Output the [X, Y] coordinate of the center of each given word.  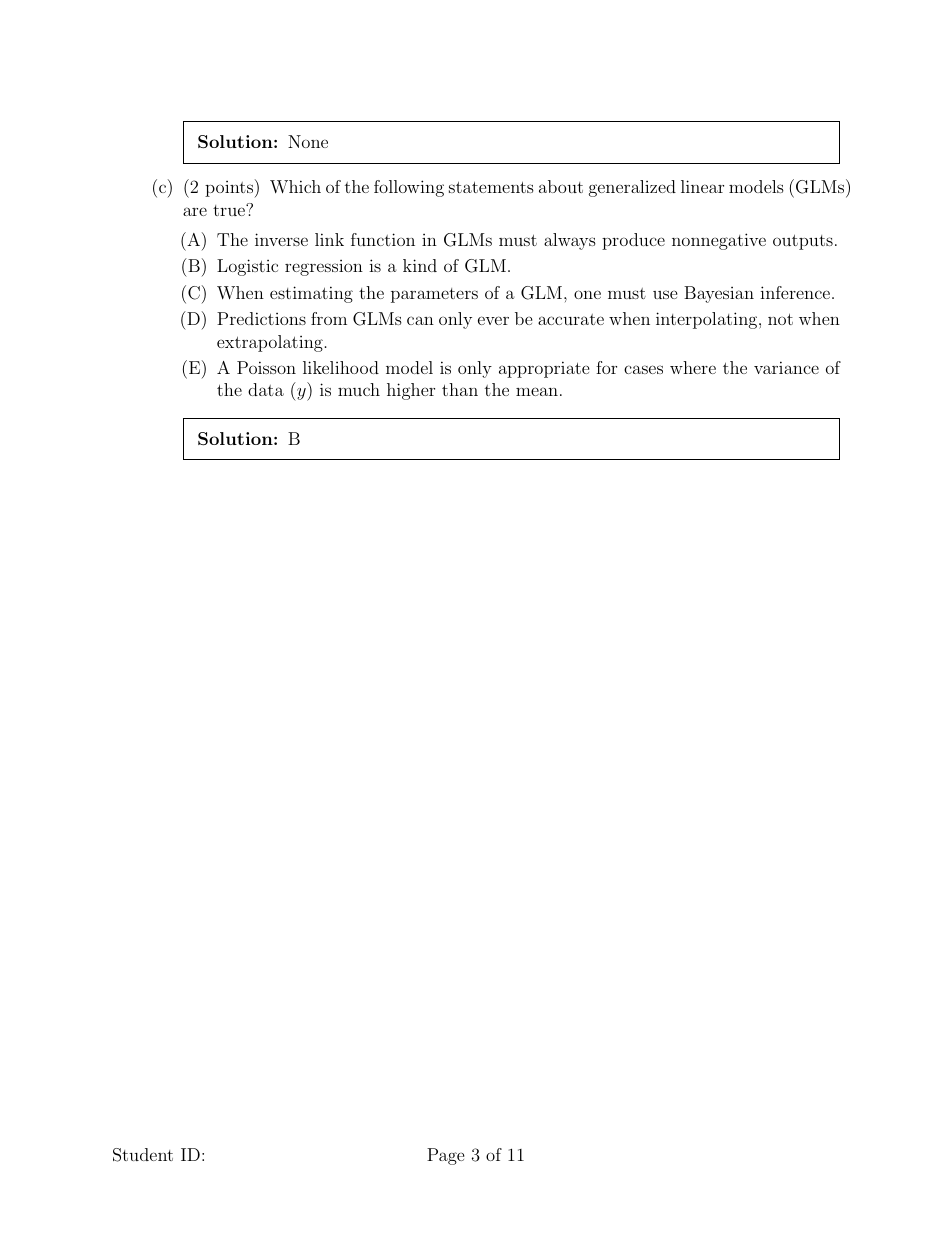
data [266, 389]
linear [702, 186]
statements [491, 187]
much [359, 389]
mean [537, 391]
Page [446, 1156]
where [693, 367]
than [460, 389]
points [229, 189]
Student [143, 1155]
